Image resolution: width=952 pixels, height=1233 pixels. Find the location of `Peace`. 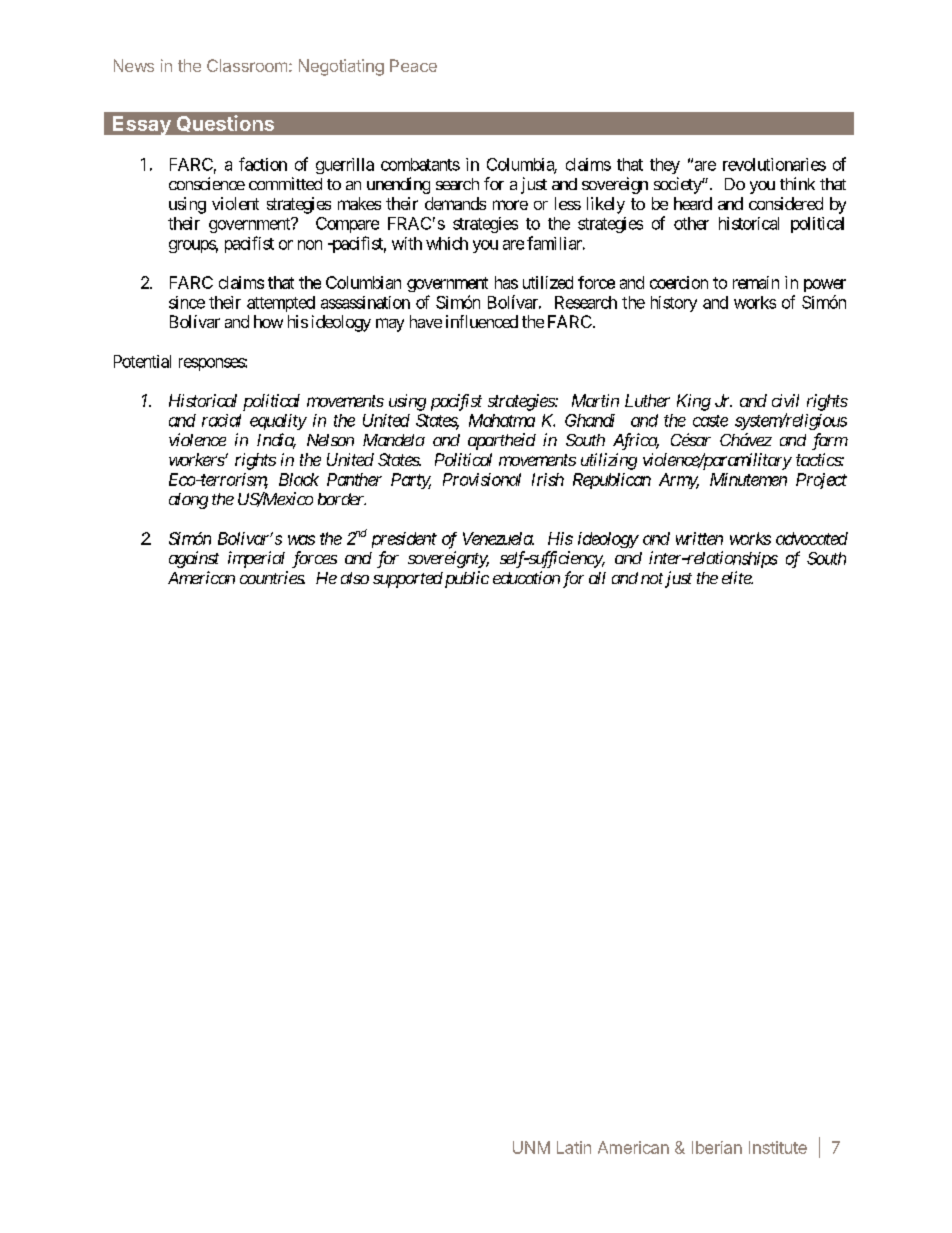

Peace is located at coordinates (413, 65).
